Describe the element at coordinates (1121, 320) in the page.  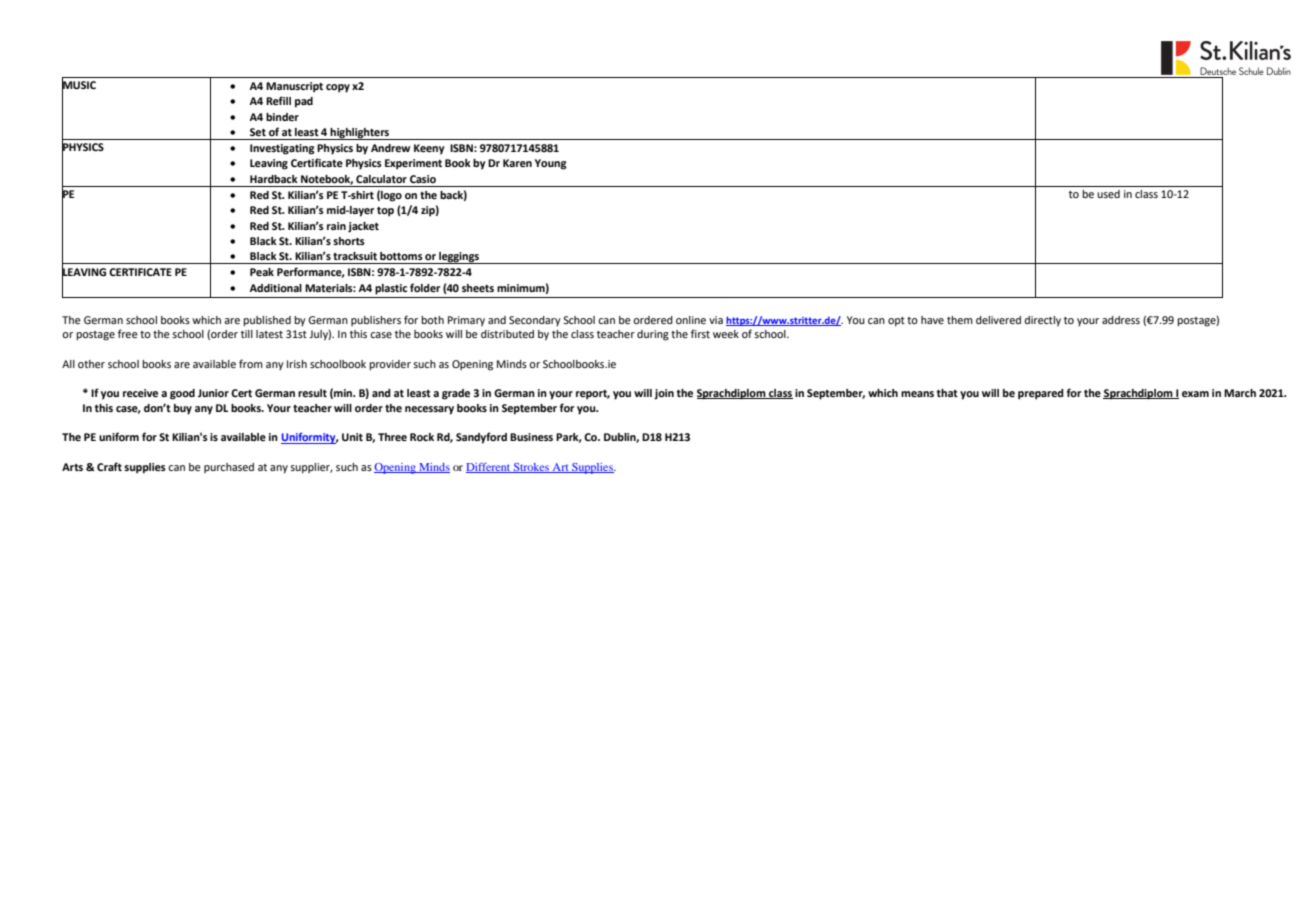
I see `address` at that location.
